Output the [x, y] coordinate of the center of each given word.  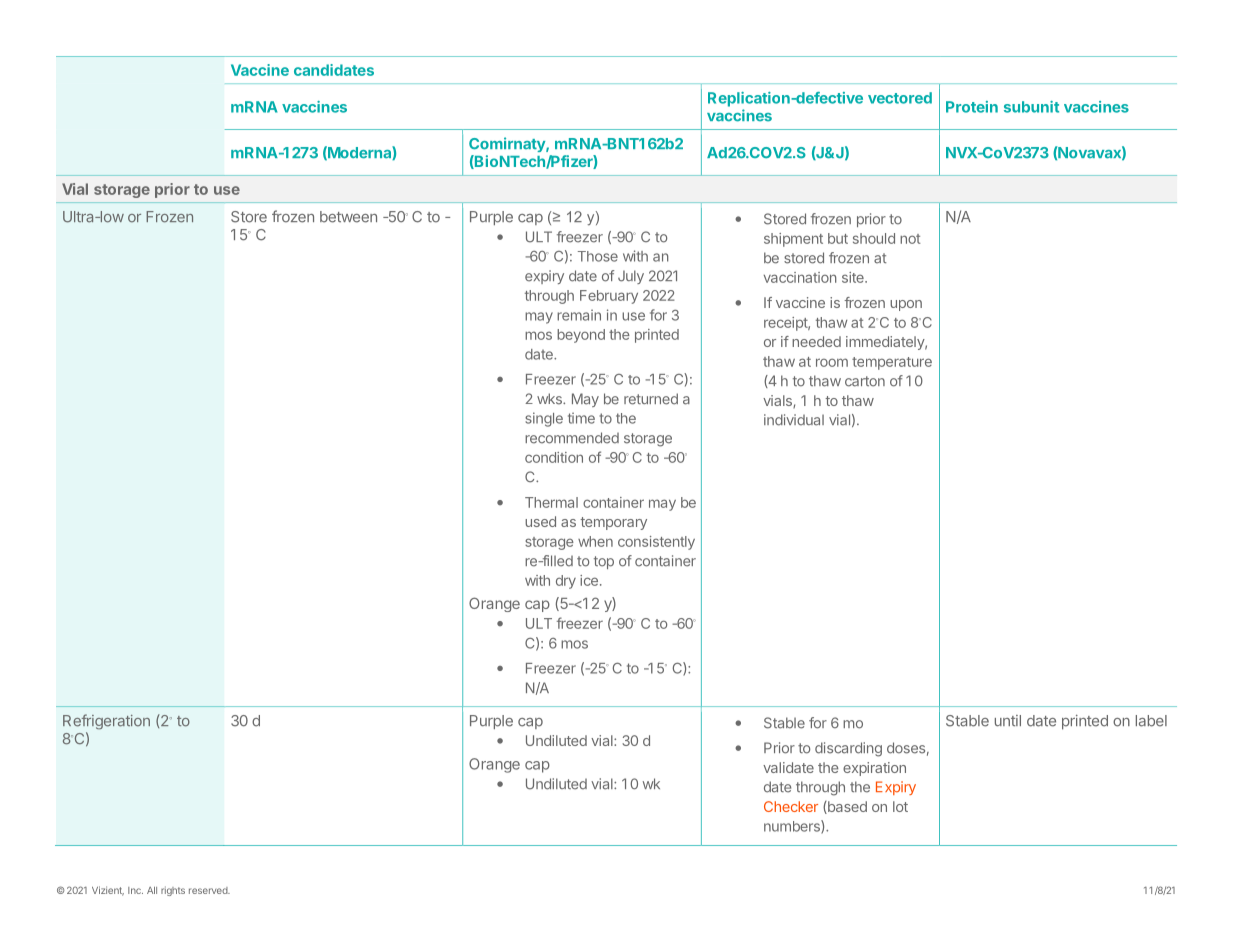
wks [550, 399]
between [348, 217]
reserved [209, 890]
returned [651, 399]
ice [589, 580]
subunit [1031, 107]
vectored [900, 98]
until [1008, 720]
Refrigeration [106, 721]
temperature [892, 363]
